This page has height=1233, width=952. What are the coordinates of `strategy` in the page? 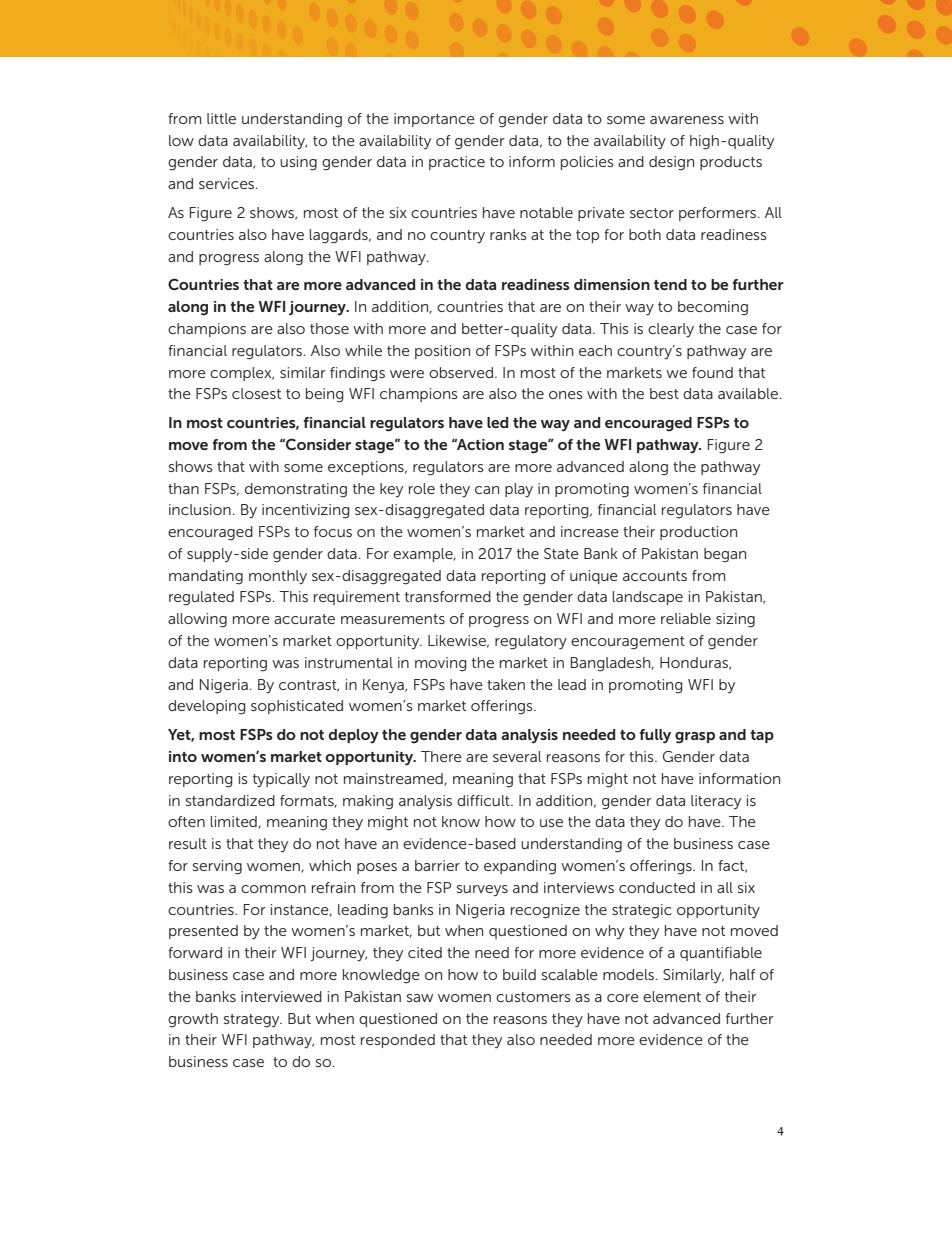 It's located at (253, 1021).
